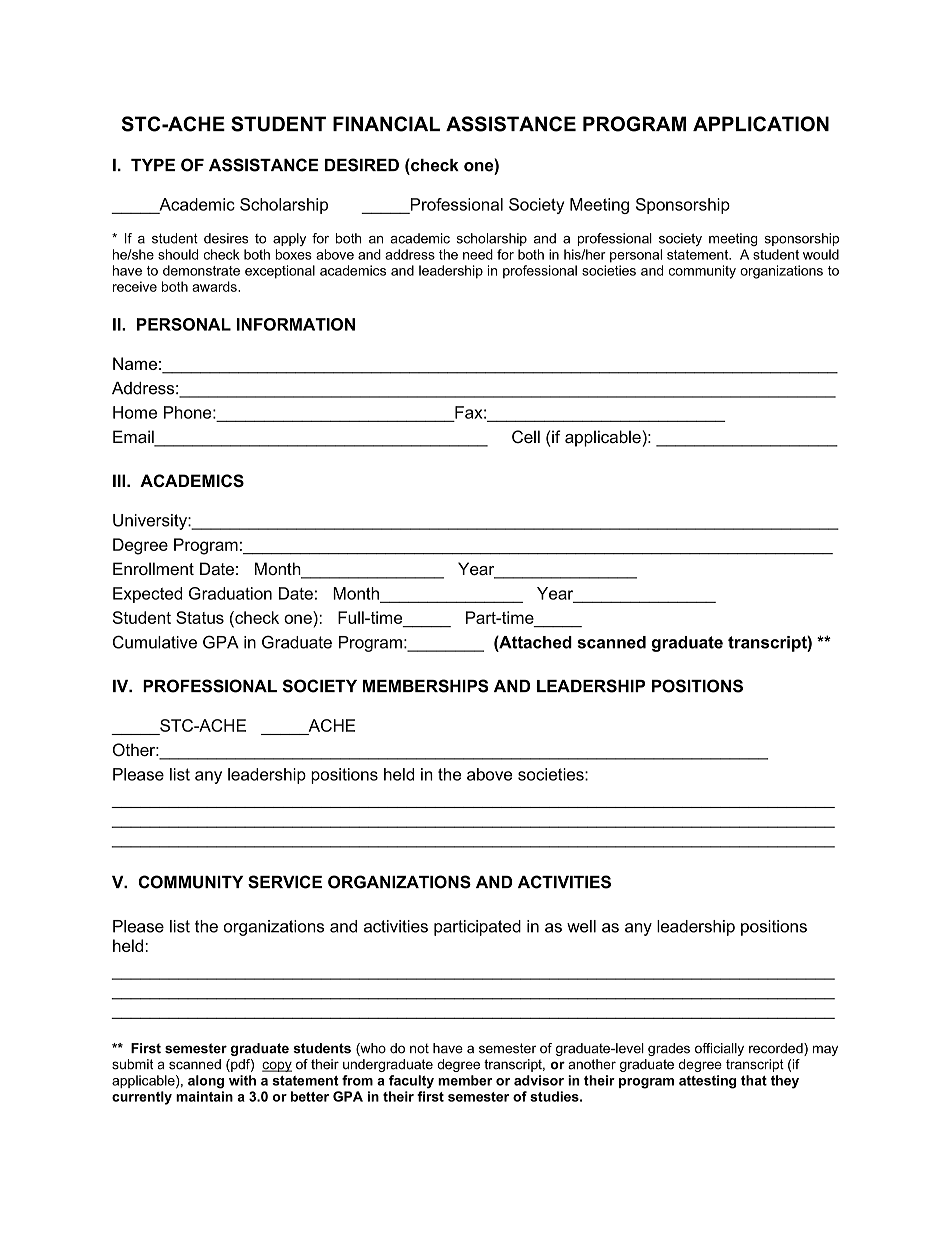 The width and height of the screenshot is (952, 1233). I want to click on faculty, so click(411, 1082).
